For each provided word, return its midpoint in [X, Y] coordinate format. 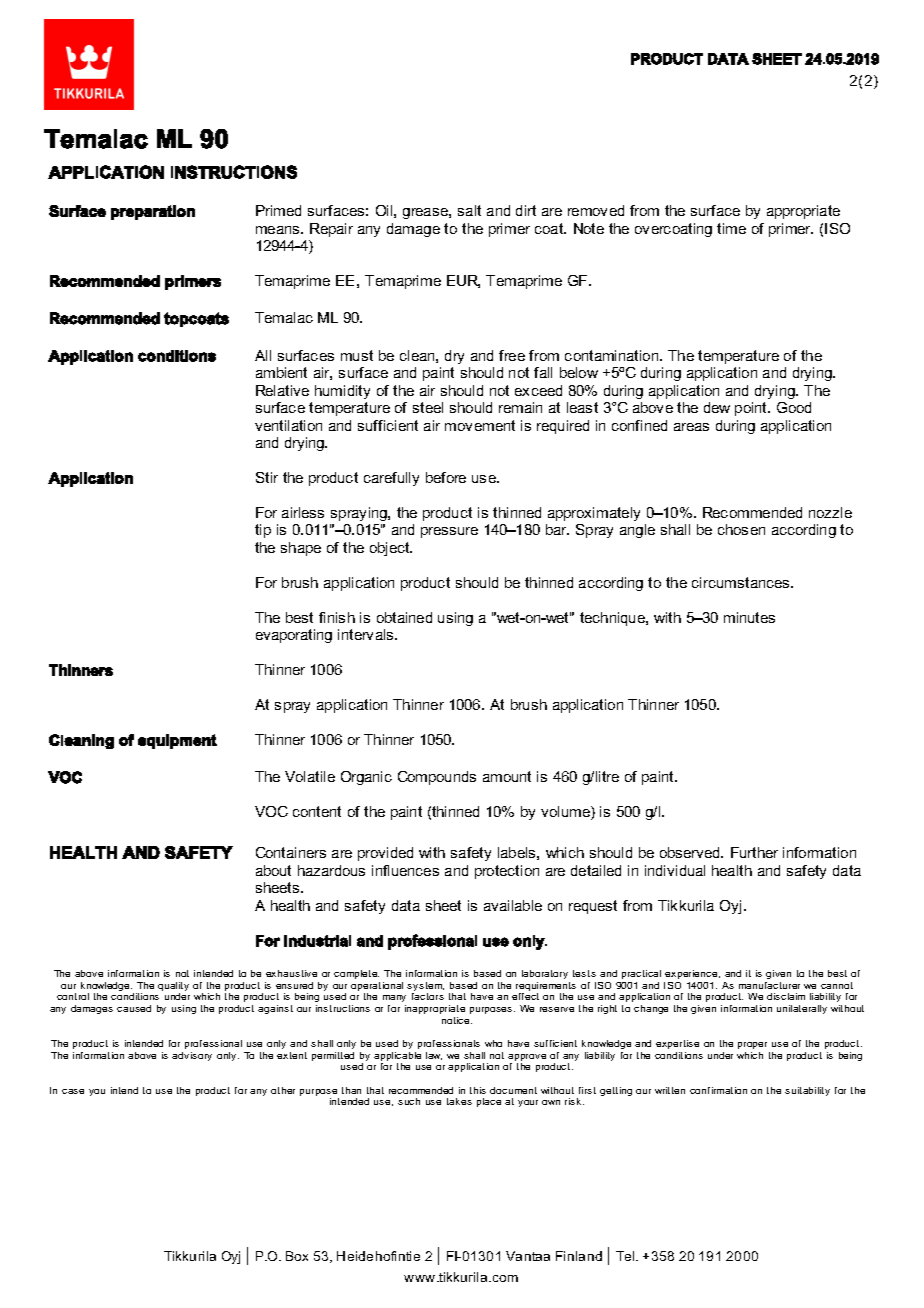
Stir [267, 477]
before [446, 477]
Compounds [437, 778]
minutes [749, 617]
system [425, 988]
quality [173, 988]
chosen [741, 529]
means [279, 230]
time [731, 228]
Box [297, 1256]
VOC [271, 811]
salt [469, 210]
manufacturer [769, 985]
